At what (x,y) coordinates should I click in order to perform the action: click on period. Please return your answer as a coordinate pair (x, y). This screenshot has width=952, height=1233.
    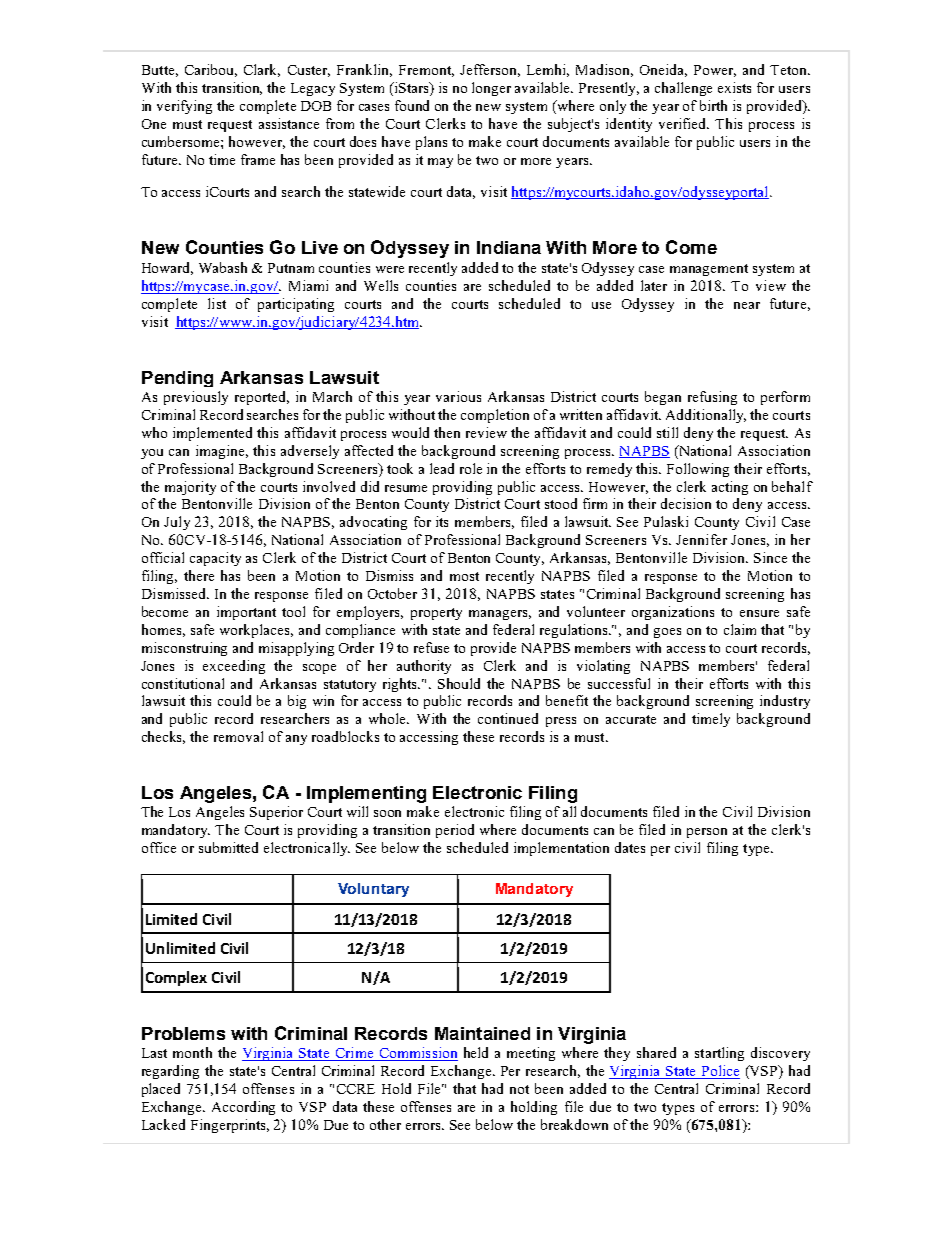
    Looking at the image, I should click on (455, 831).
